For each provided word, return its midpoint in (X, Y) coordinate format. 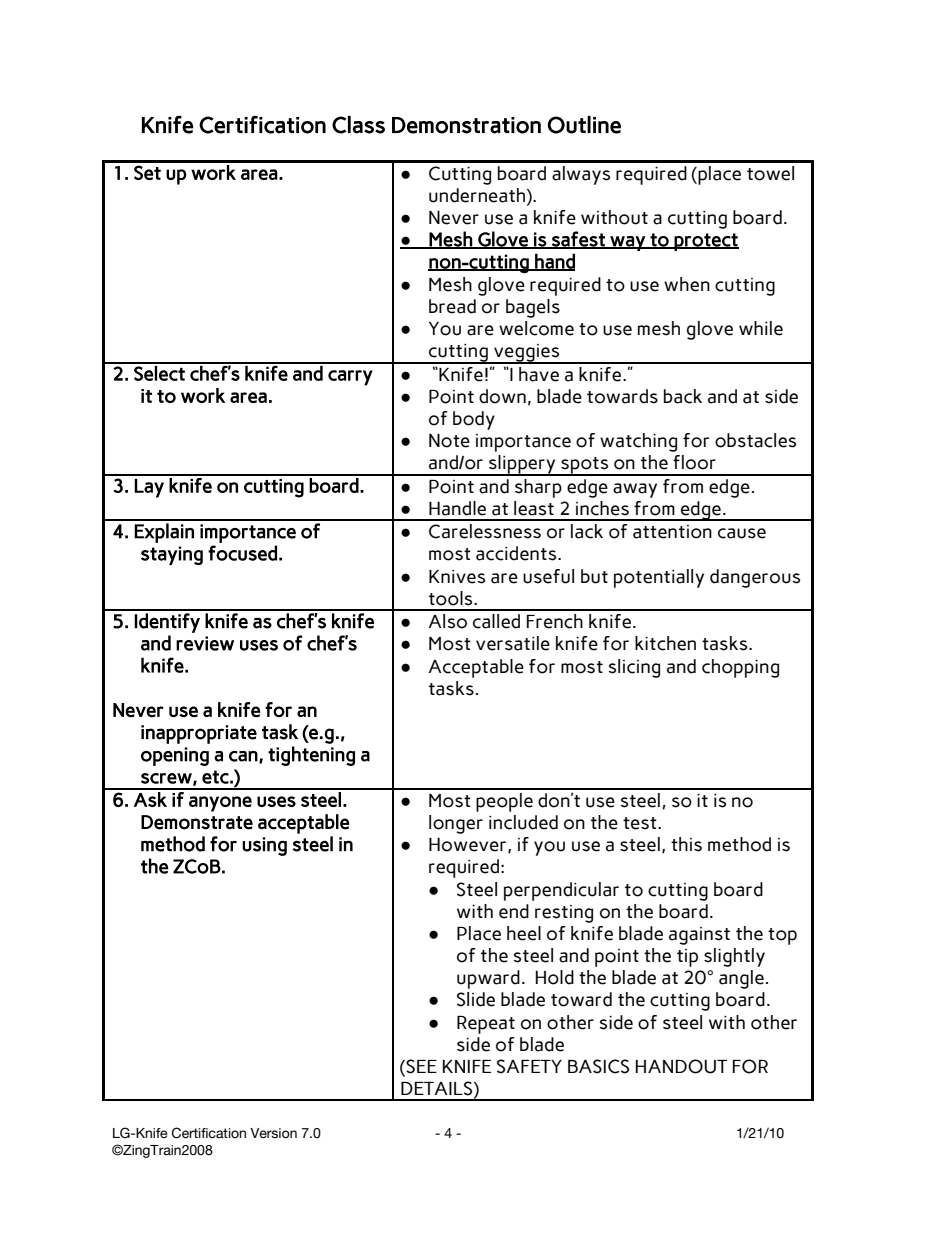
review (205, 643)
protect (705, 242)
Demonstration (466, 125)
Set (147, 172)
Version (273, 1133)
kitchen (665, 643)
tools (452, 598)
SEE (420, 1067)
